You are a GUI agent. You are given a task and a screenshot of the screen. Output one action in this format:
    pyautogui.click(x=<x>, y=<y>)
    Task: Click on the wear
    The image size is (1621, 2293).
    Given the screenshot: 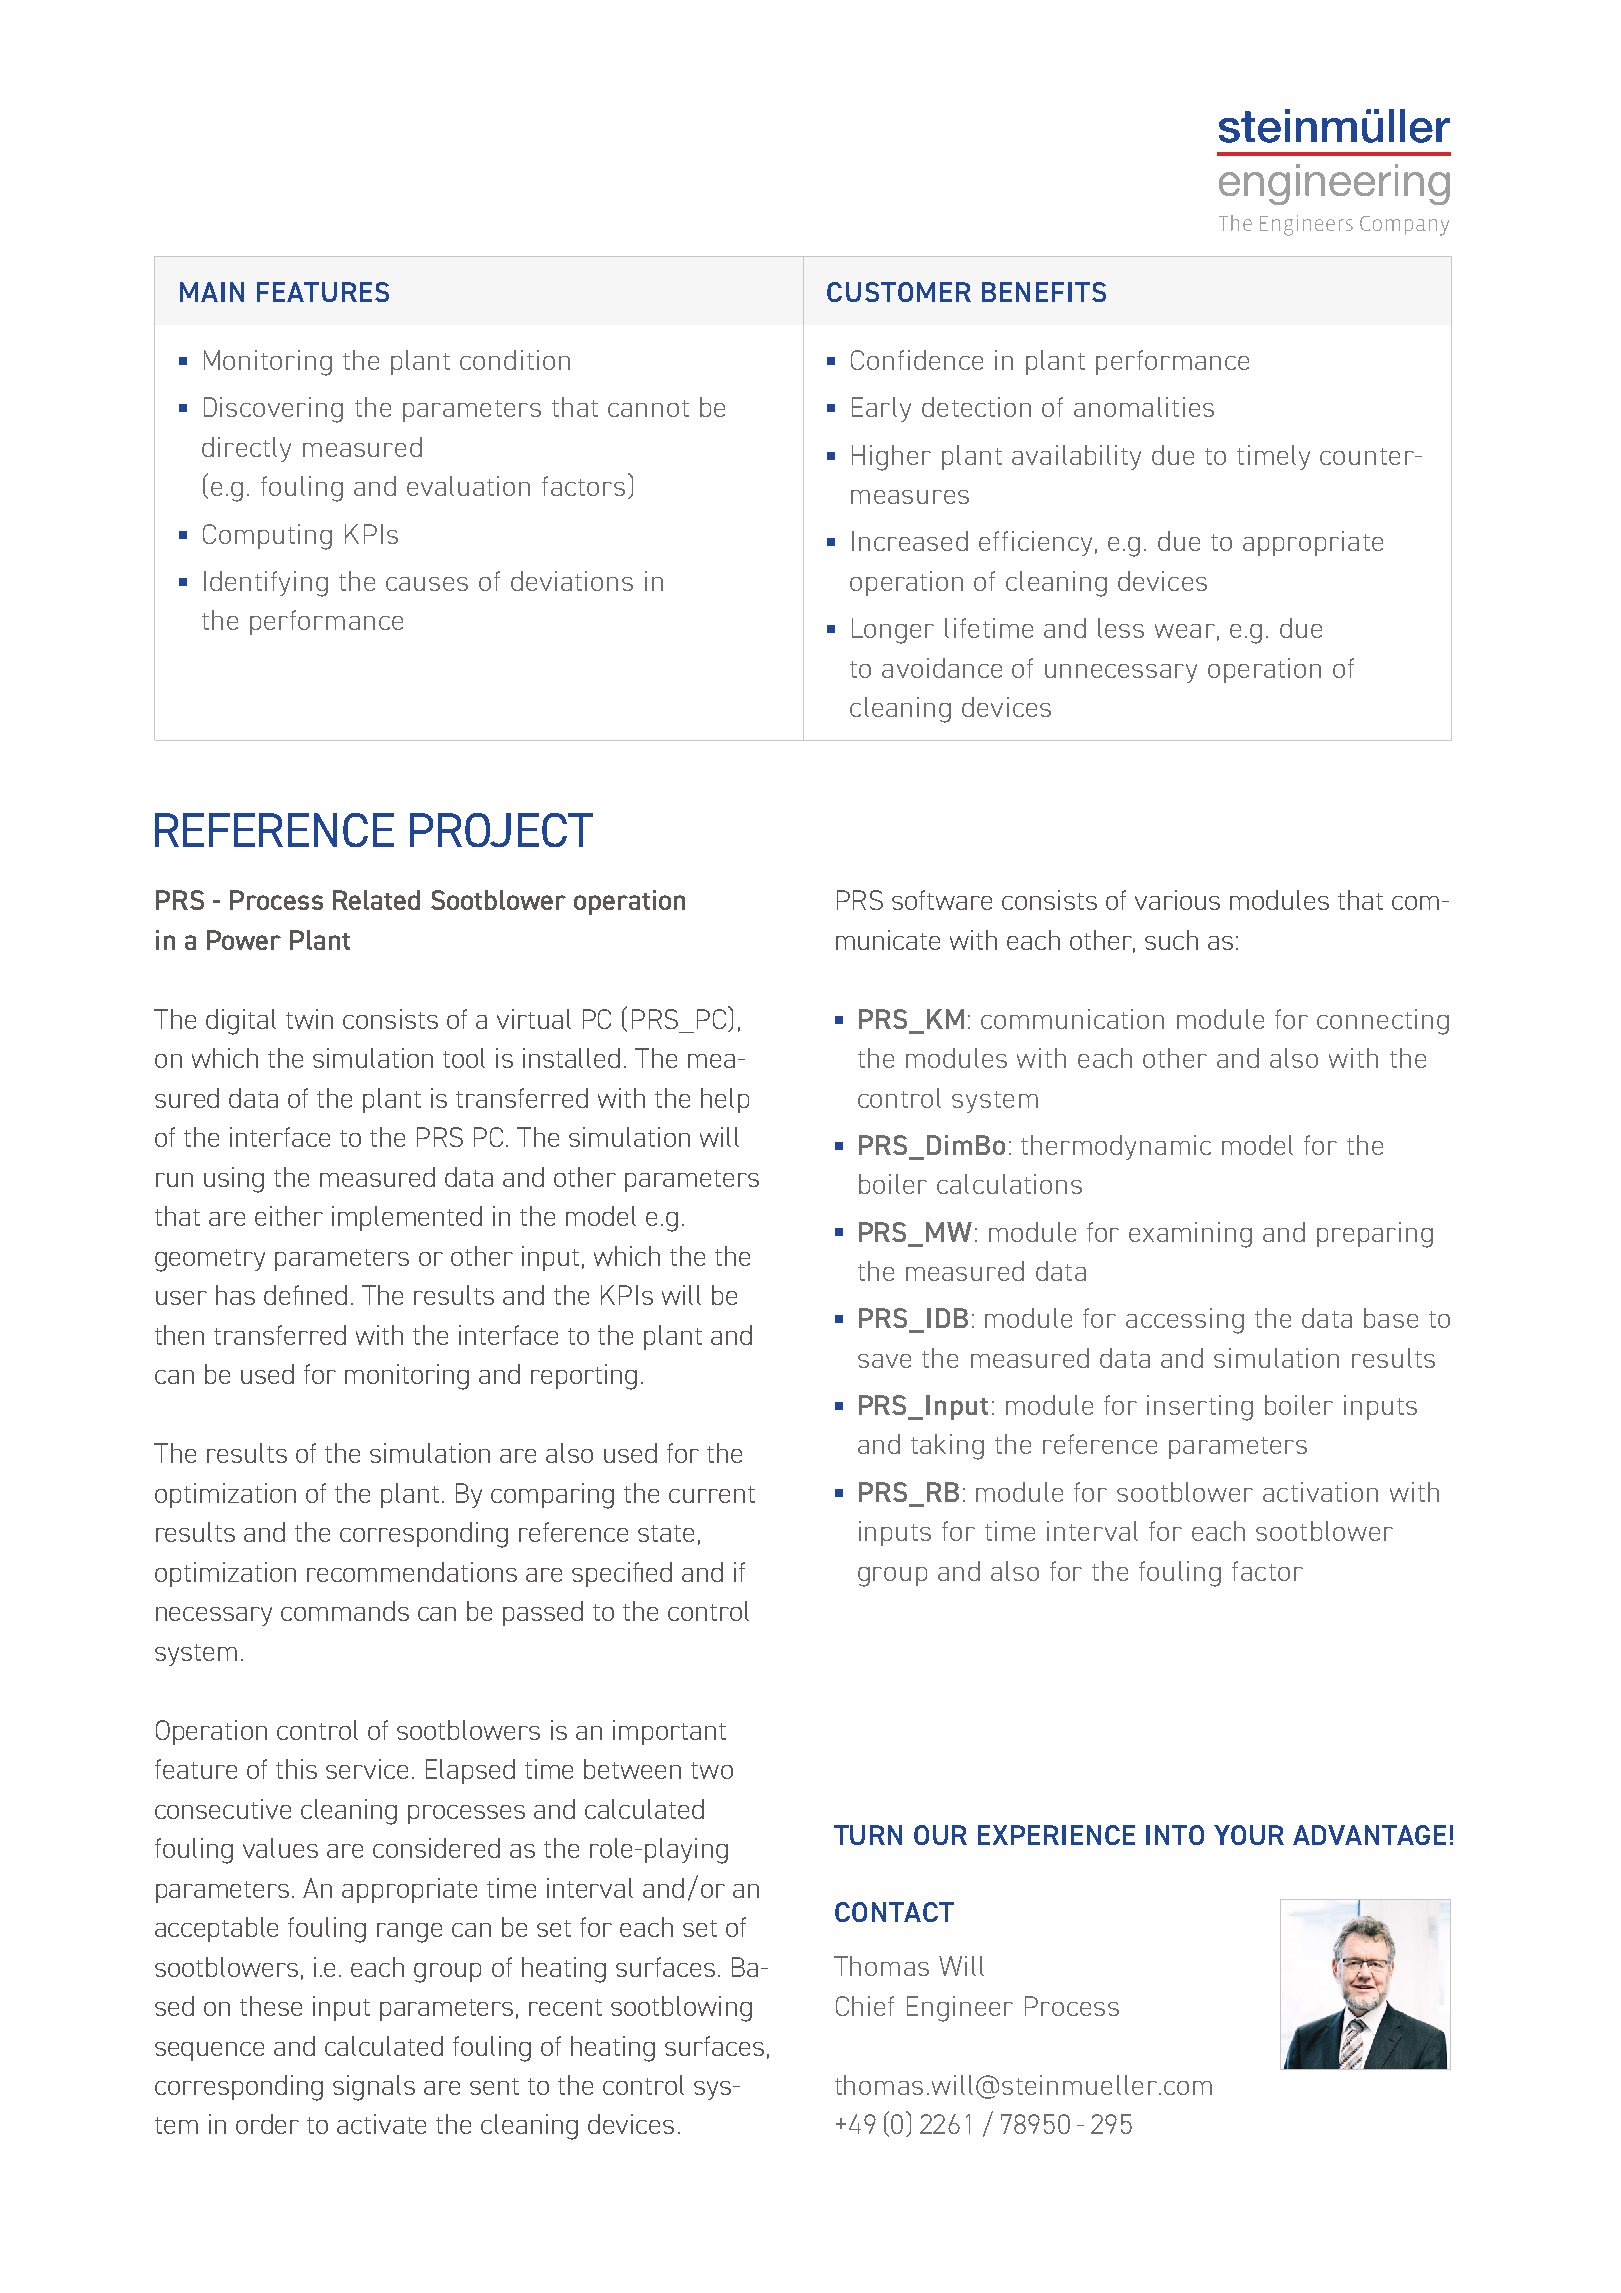 What is the action you would take?
    pyautogui.click(x=1185, y=631)
